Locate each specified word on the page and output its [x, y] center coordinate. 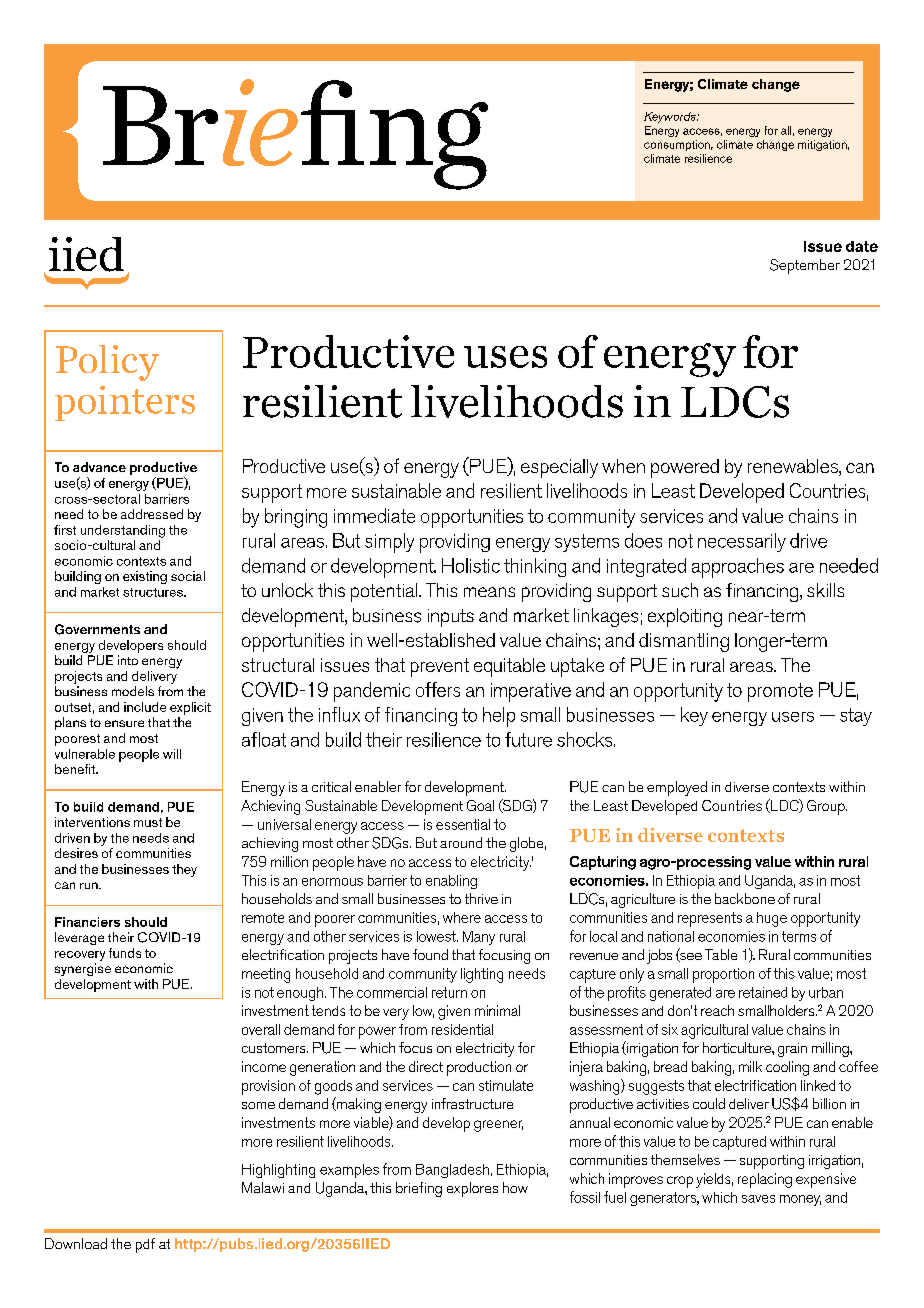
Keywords [671, 117]
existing [145, 577]
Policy [107, 363]
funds [125, 953]
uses [505, 357]
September [805, 266]
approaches [738, 568]
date [862, 246]
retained [763, 992]
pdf [145, 1245]
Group [827, 807]
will [172, 754]
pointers [125, 403]
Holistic [471, 565]
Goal [480, 805]
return [449, 992]
